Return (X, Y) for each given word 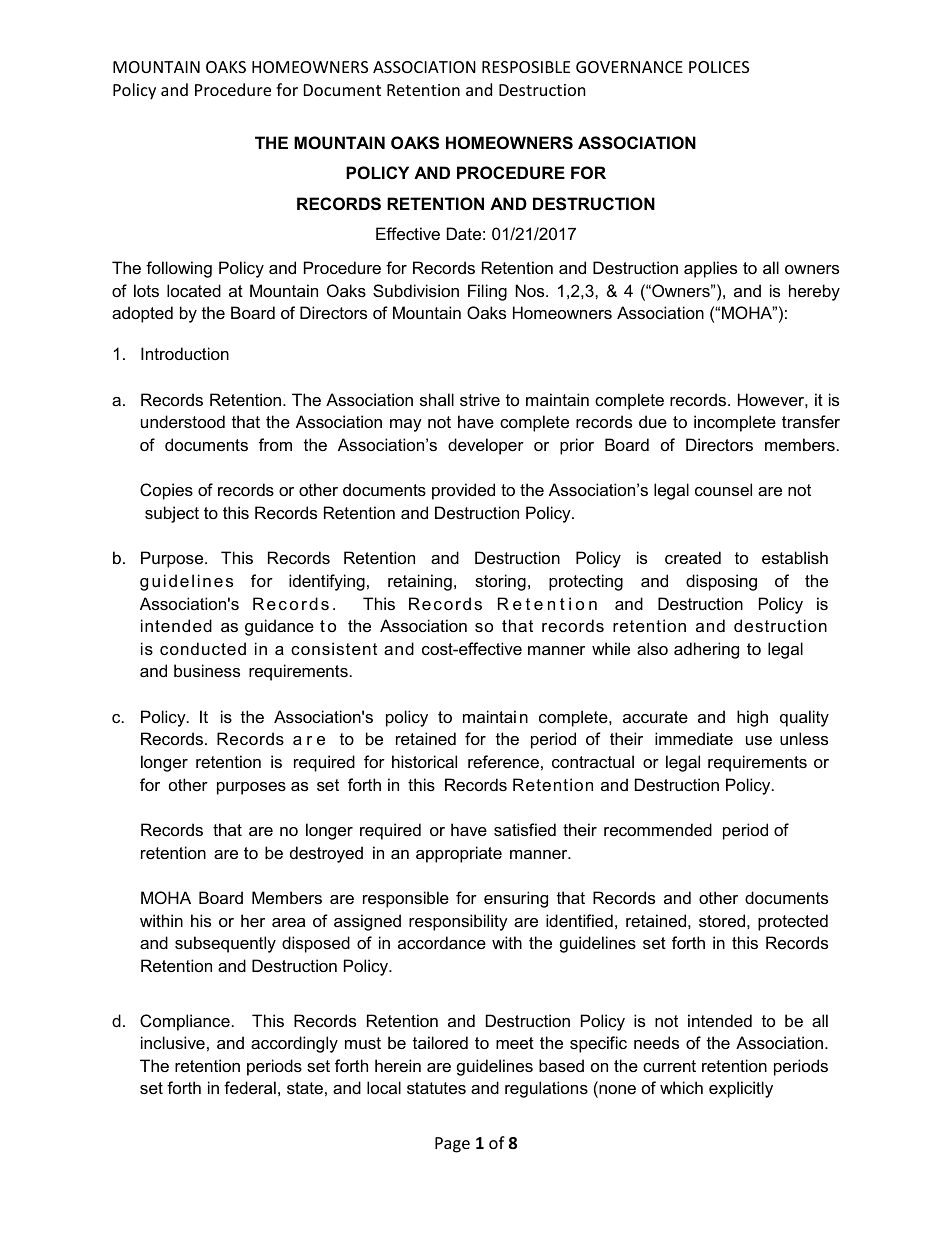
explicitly (741, 1089)
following (179, 269)
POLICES (719, 67)
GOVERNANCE (629, 67)
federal (250, 1087)
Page (452, 1145)
